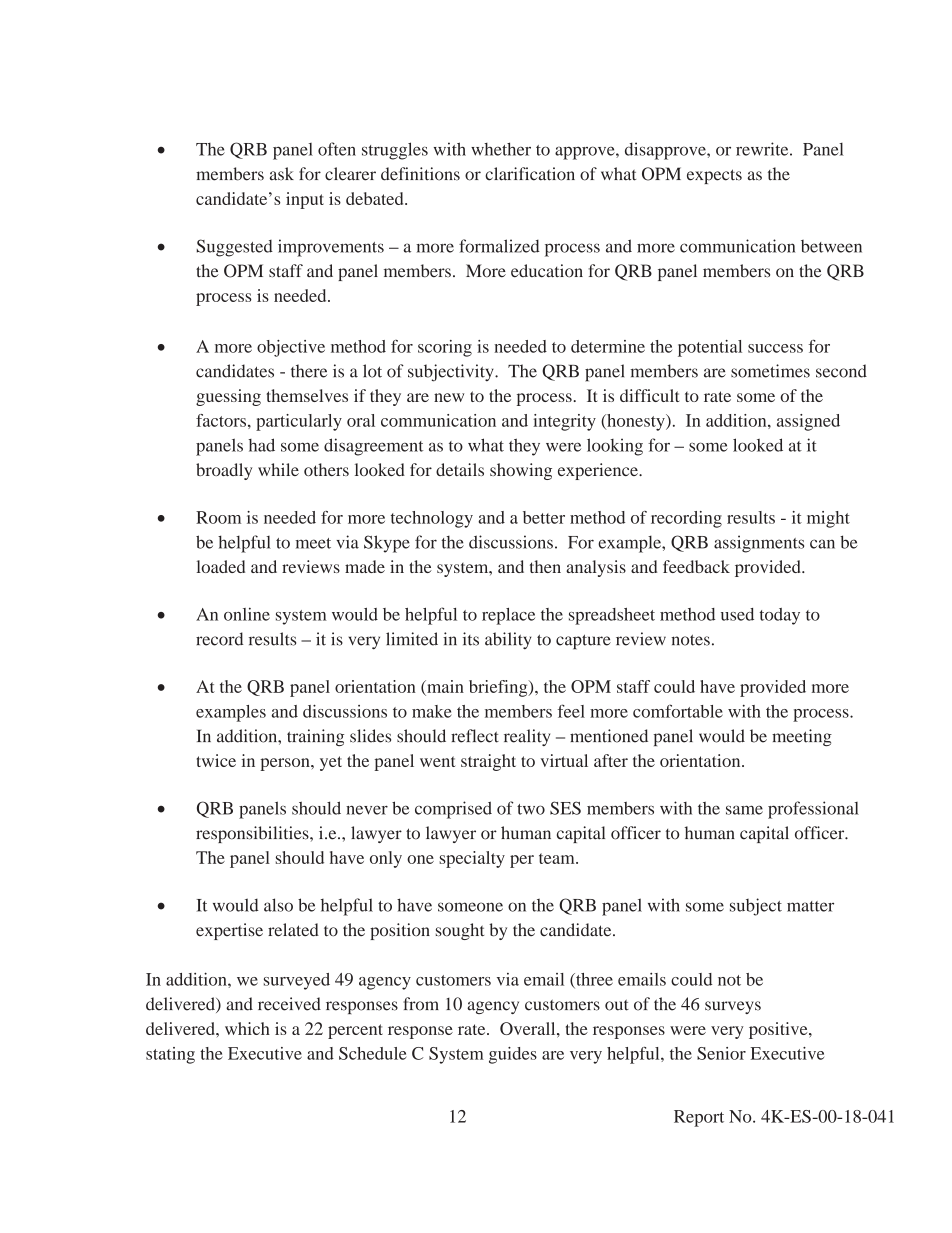 Image resolution: width=952 pixels, height=1233 pixels. Describe the element at coordinates (530, 174) in the screenshot. I see `clarification` at that location.
